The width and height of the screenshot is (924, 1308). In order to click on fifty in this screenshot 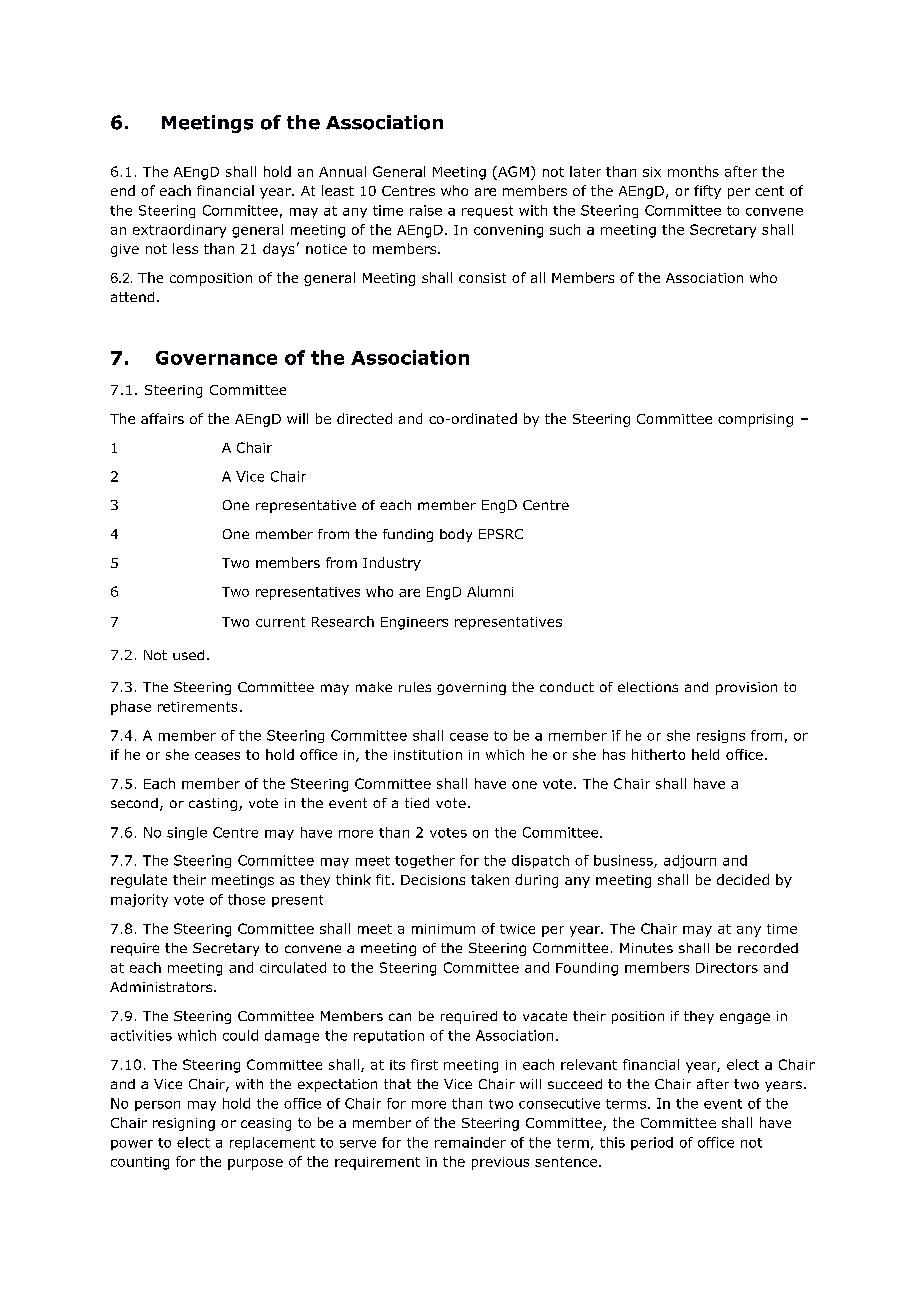, I will do `click(707, 192)`.
